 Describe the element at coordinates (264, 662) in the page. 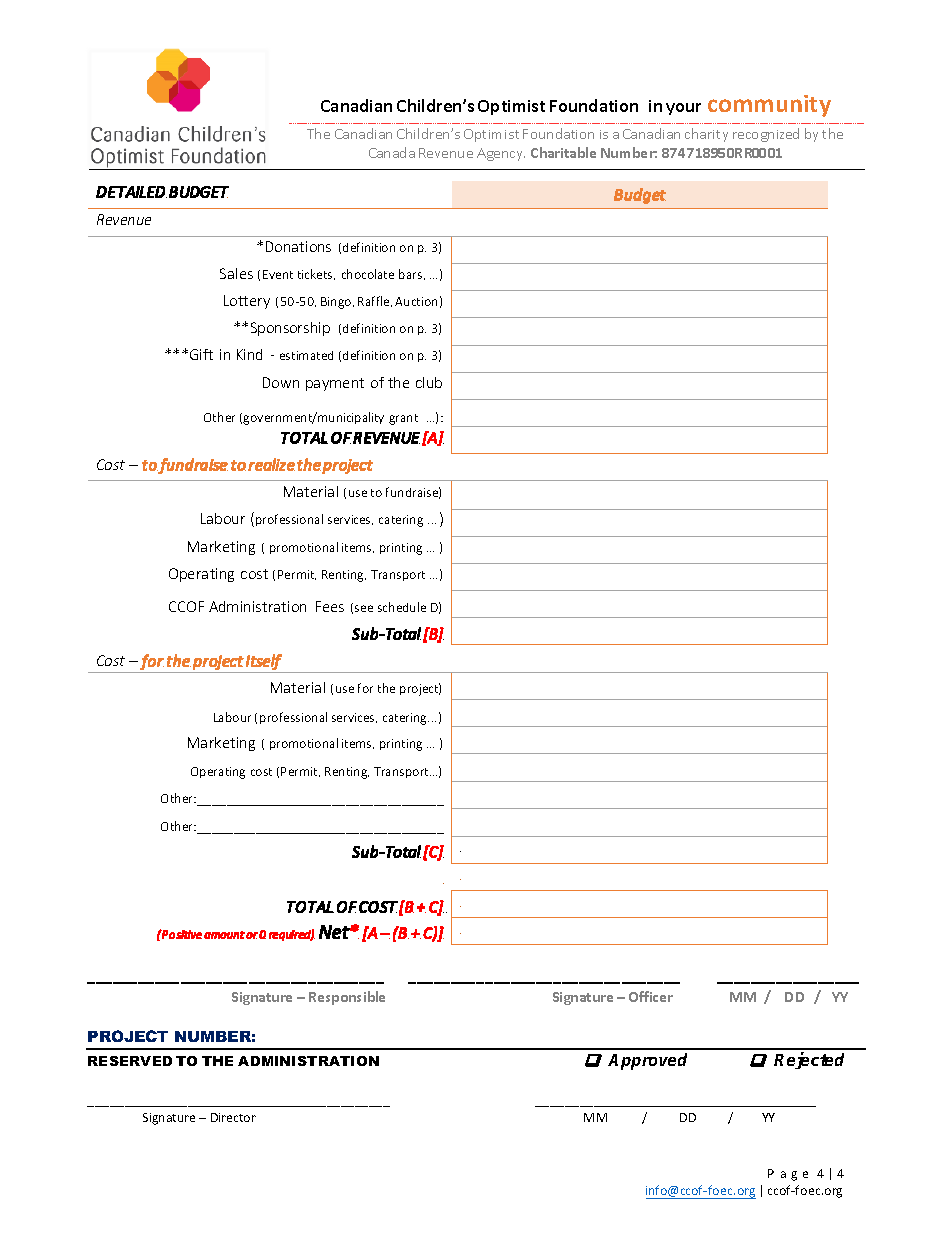

I see `itself` at that location.
